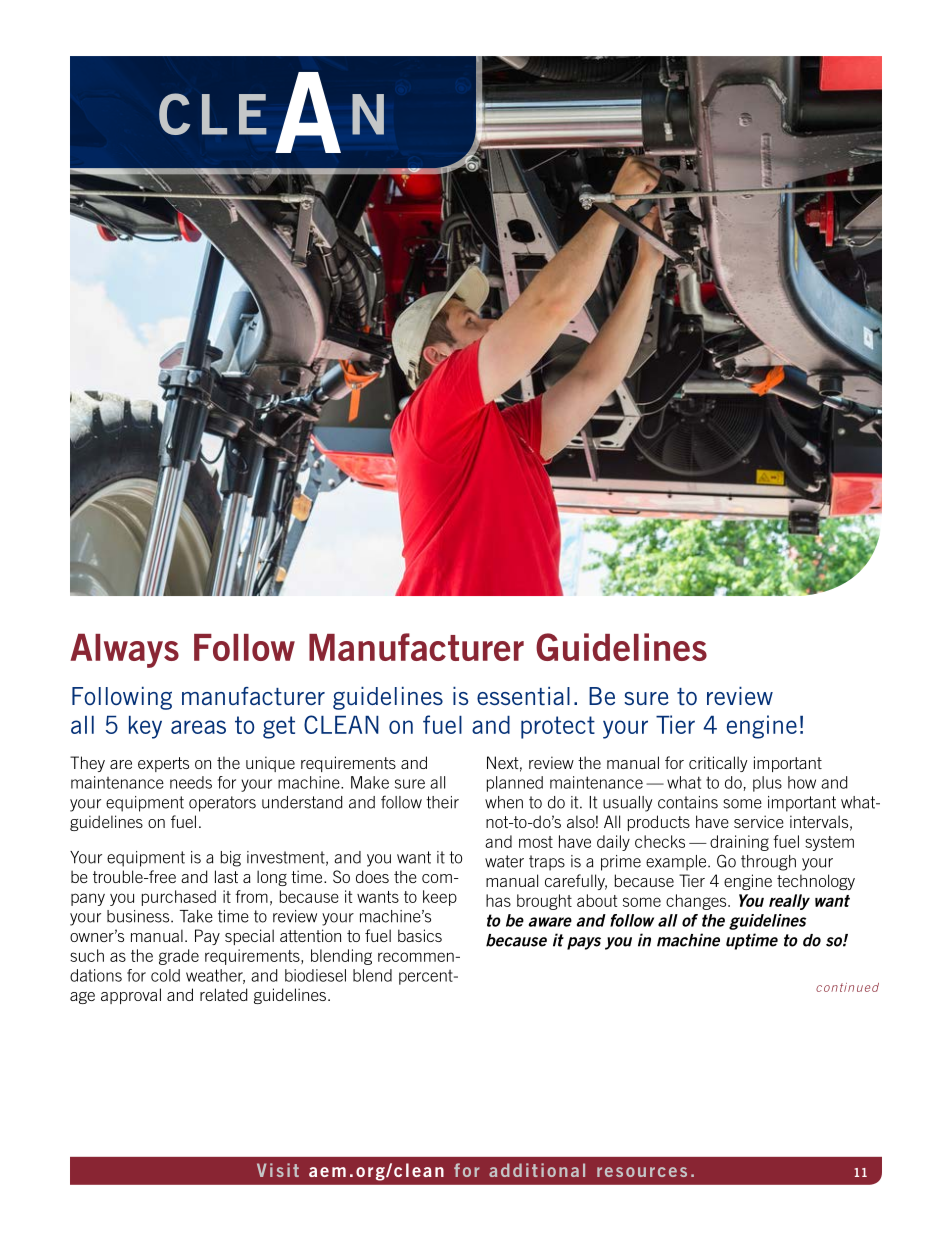 The width and height of the screenshot is (952, 1233). What do you see at coordinates (584, 943) in the screenshot?
I see `pays` at bounding box center [584, 943].
